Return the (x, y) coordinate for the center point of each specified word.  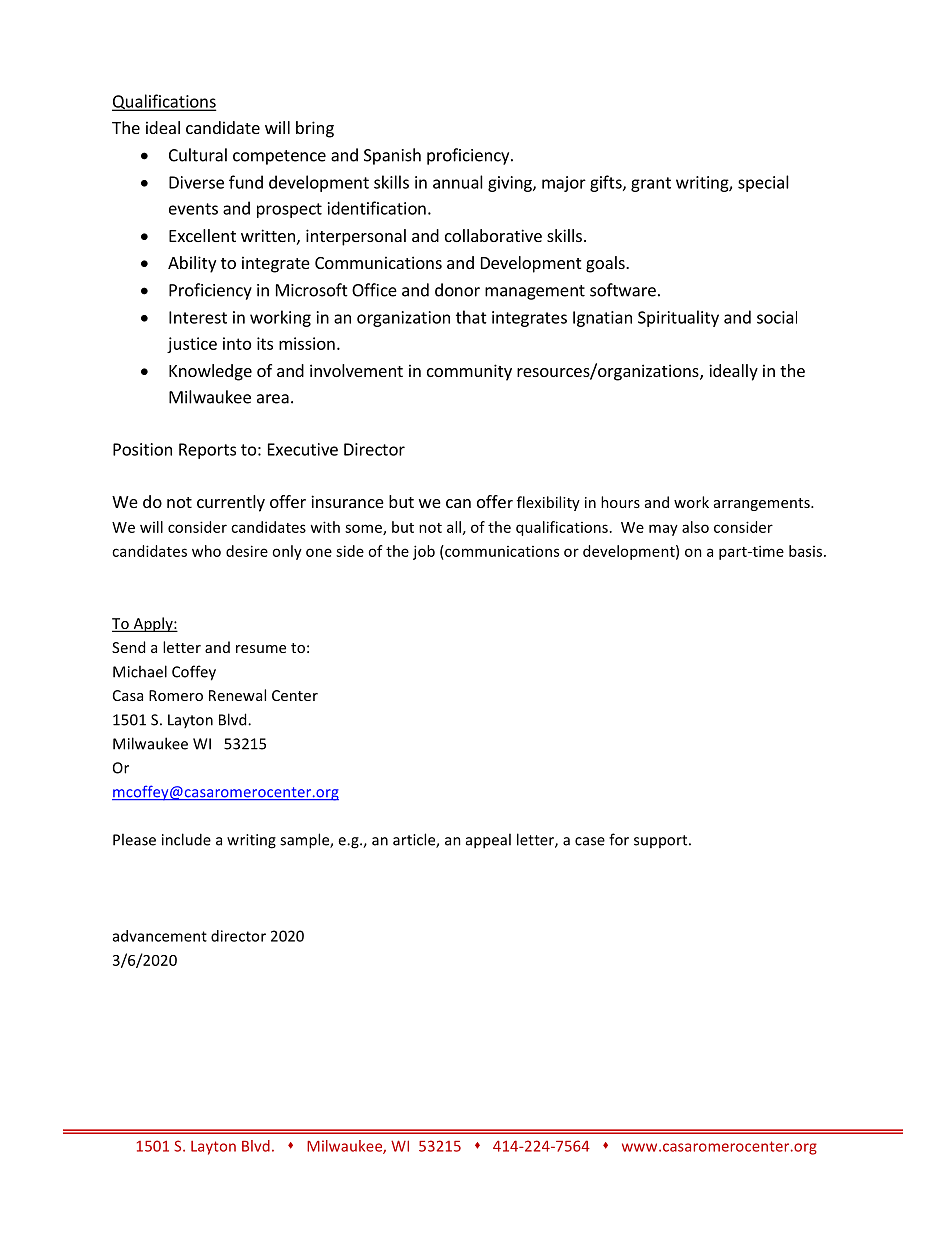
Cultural (198, 155)
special (763, 183)
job (424, 552)
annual (458, 182)
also (695, 527)
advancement (160, 936)
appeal (488, 841)
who (206, 551)
